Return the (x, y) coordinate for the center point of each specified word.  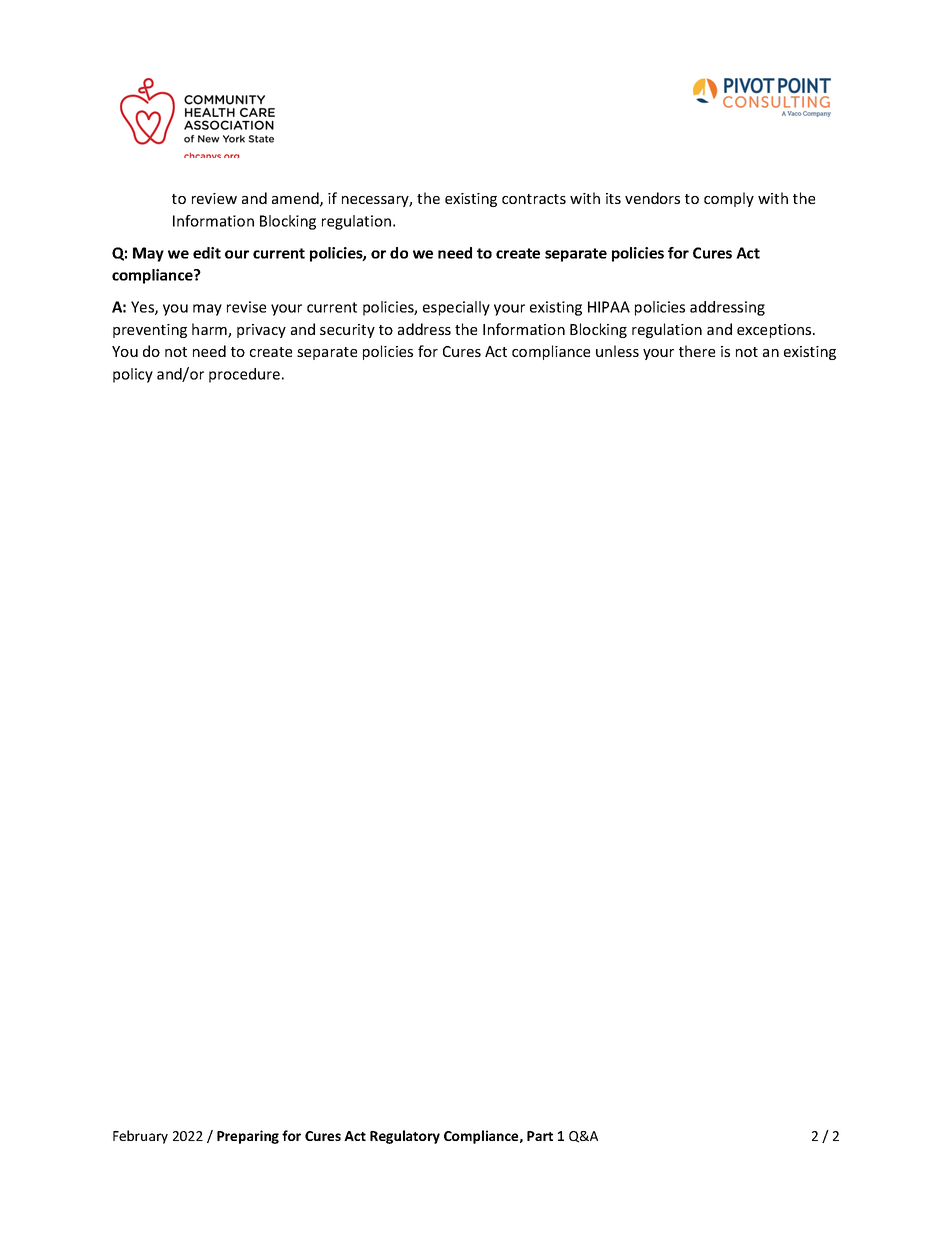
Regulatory (405, 1137)
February (140, 1137)
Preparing (248, 1137)
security (347, 331)
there (697, 351)
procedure (244, 375)
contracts (534, 199)
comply (729, 199)
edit (207, 253)
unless (617, 351)
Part (540, 1136)
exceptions (775, 331)
